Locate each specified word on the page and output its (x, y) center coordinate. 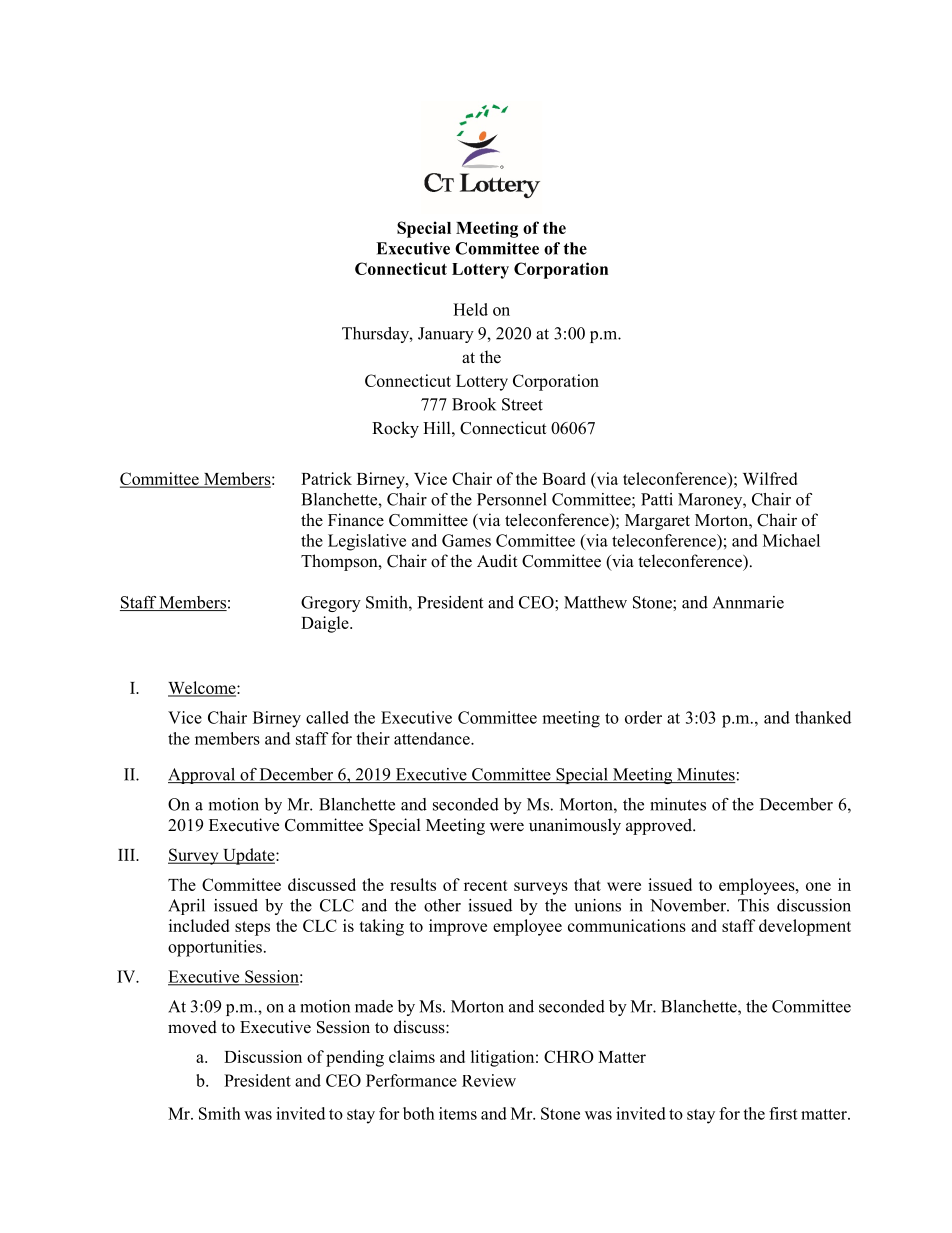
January (446, 335)
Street (522, 404)
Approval (203, 776)
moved (192, 1027)
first (783, 1113)
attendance (433, 738)
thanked (823, 717)
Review (489, 1080)
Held (470, 309)
